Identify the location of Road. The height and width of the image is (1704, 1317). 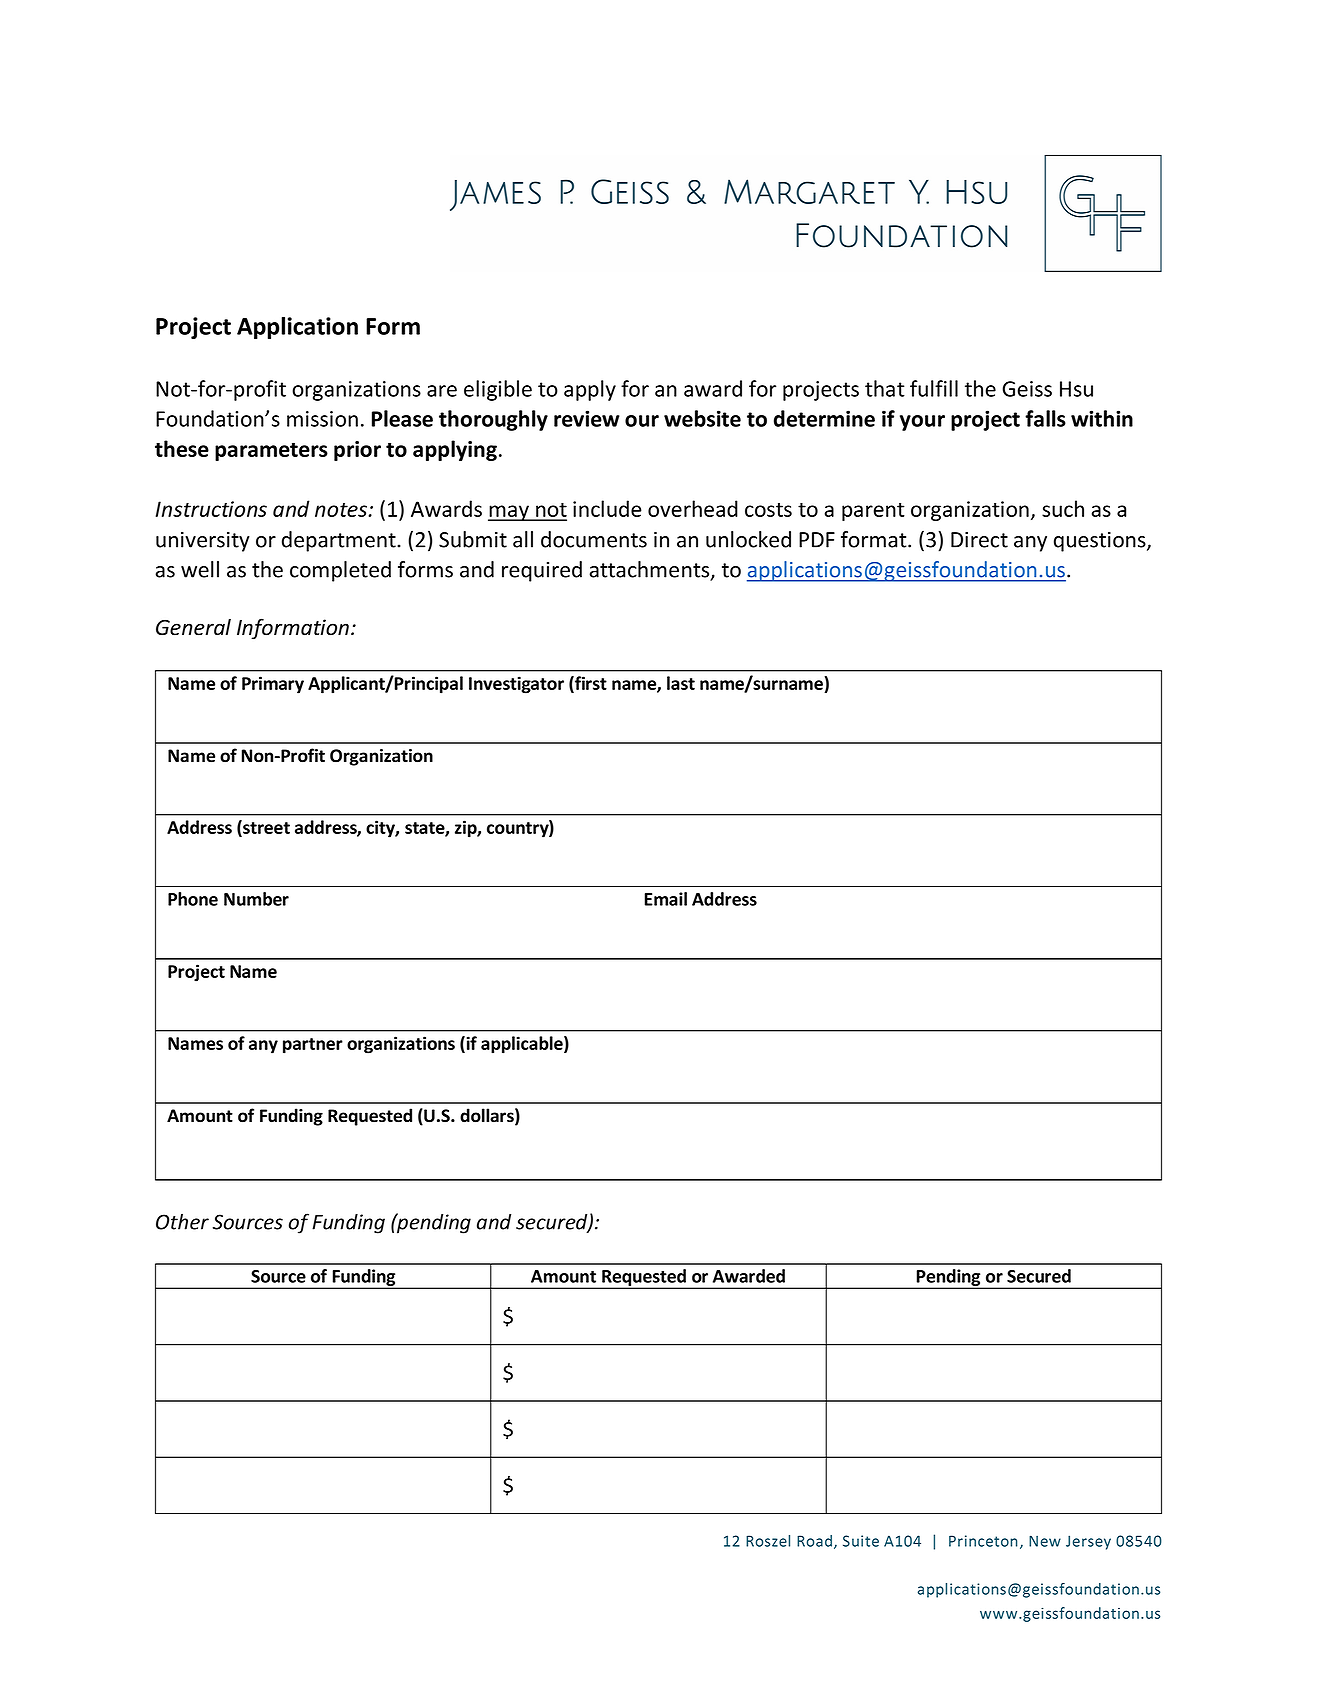
(814, 1541).
